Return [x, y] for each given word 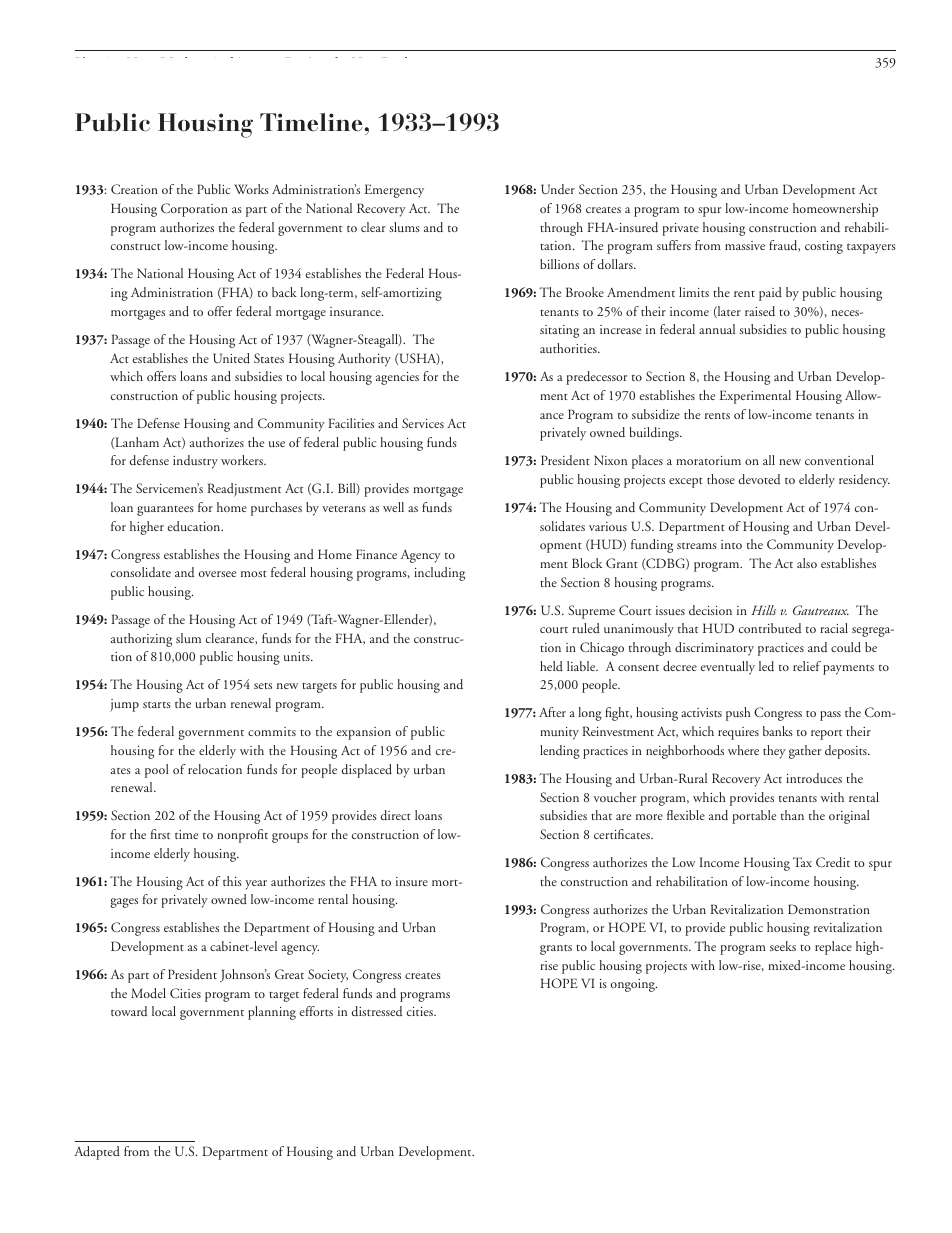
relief [807, 666]
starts [157, 705]
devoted [759, 479]
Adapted [97, 1153]
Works [251, 189]
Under [558, 189]
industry [195, 462]
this [232, 881]
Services [423, 423]
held [551, 666]
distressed [376, 1011]
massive [745, 245]
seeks [783, 946]
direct [395, 815]
